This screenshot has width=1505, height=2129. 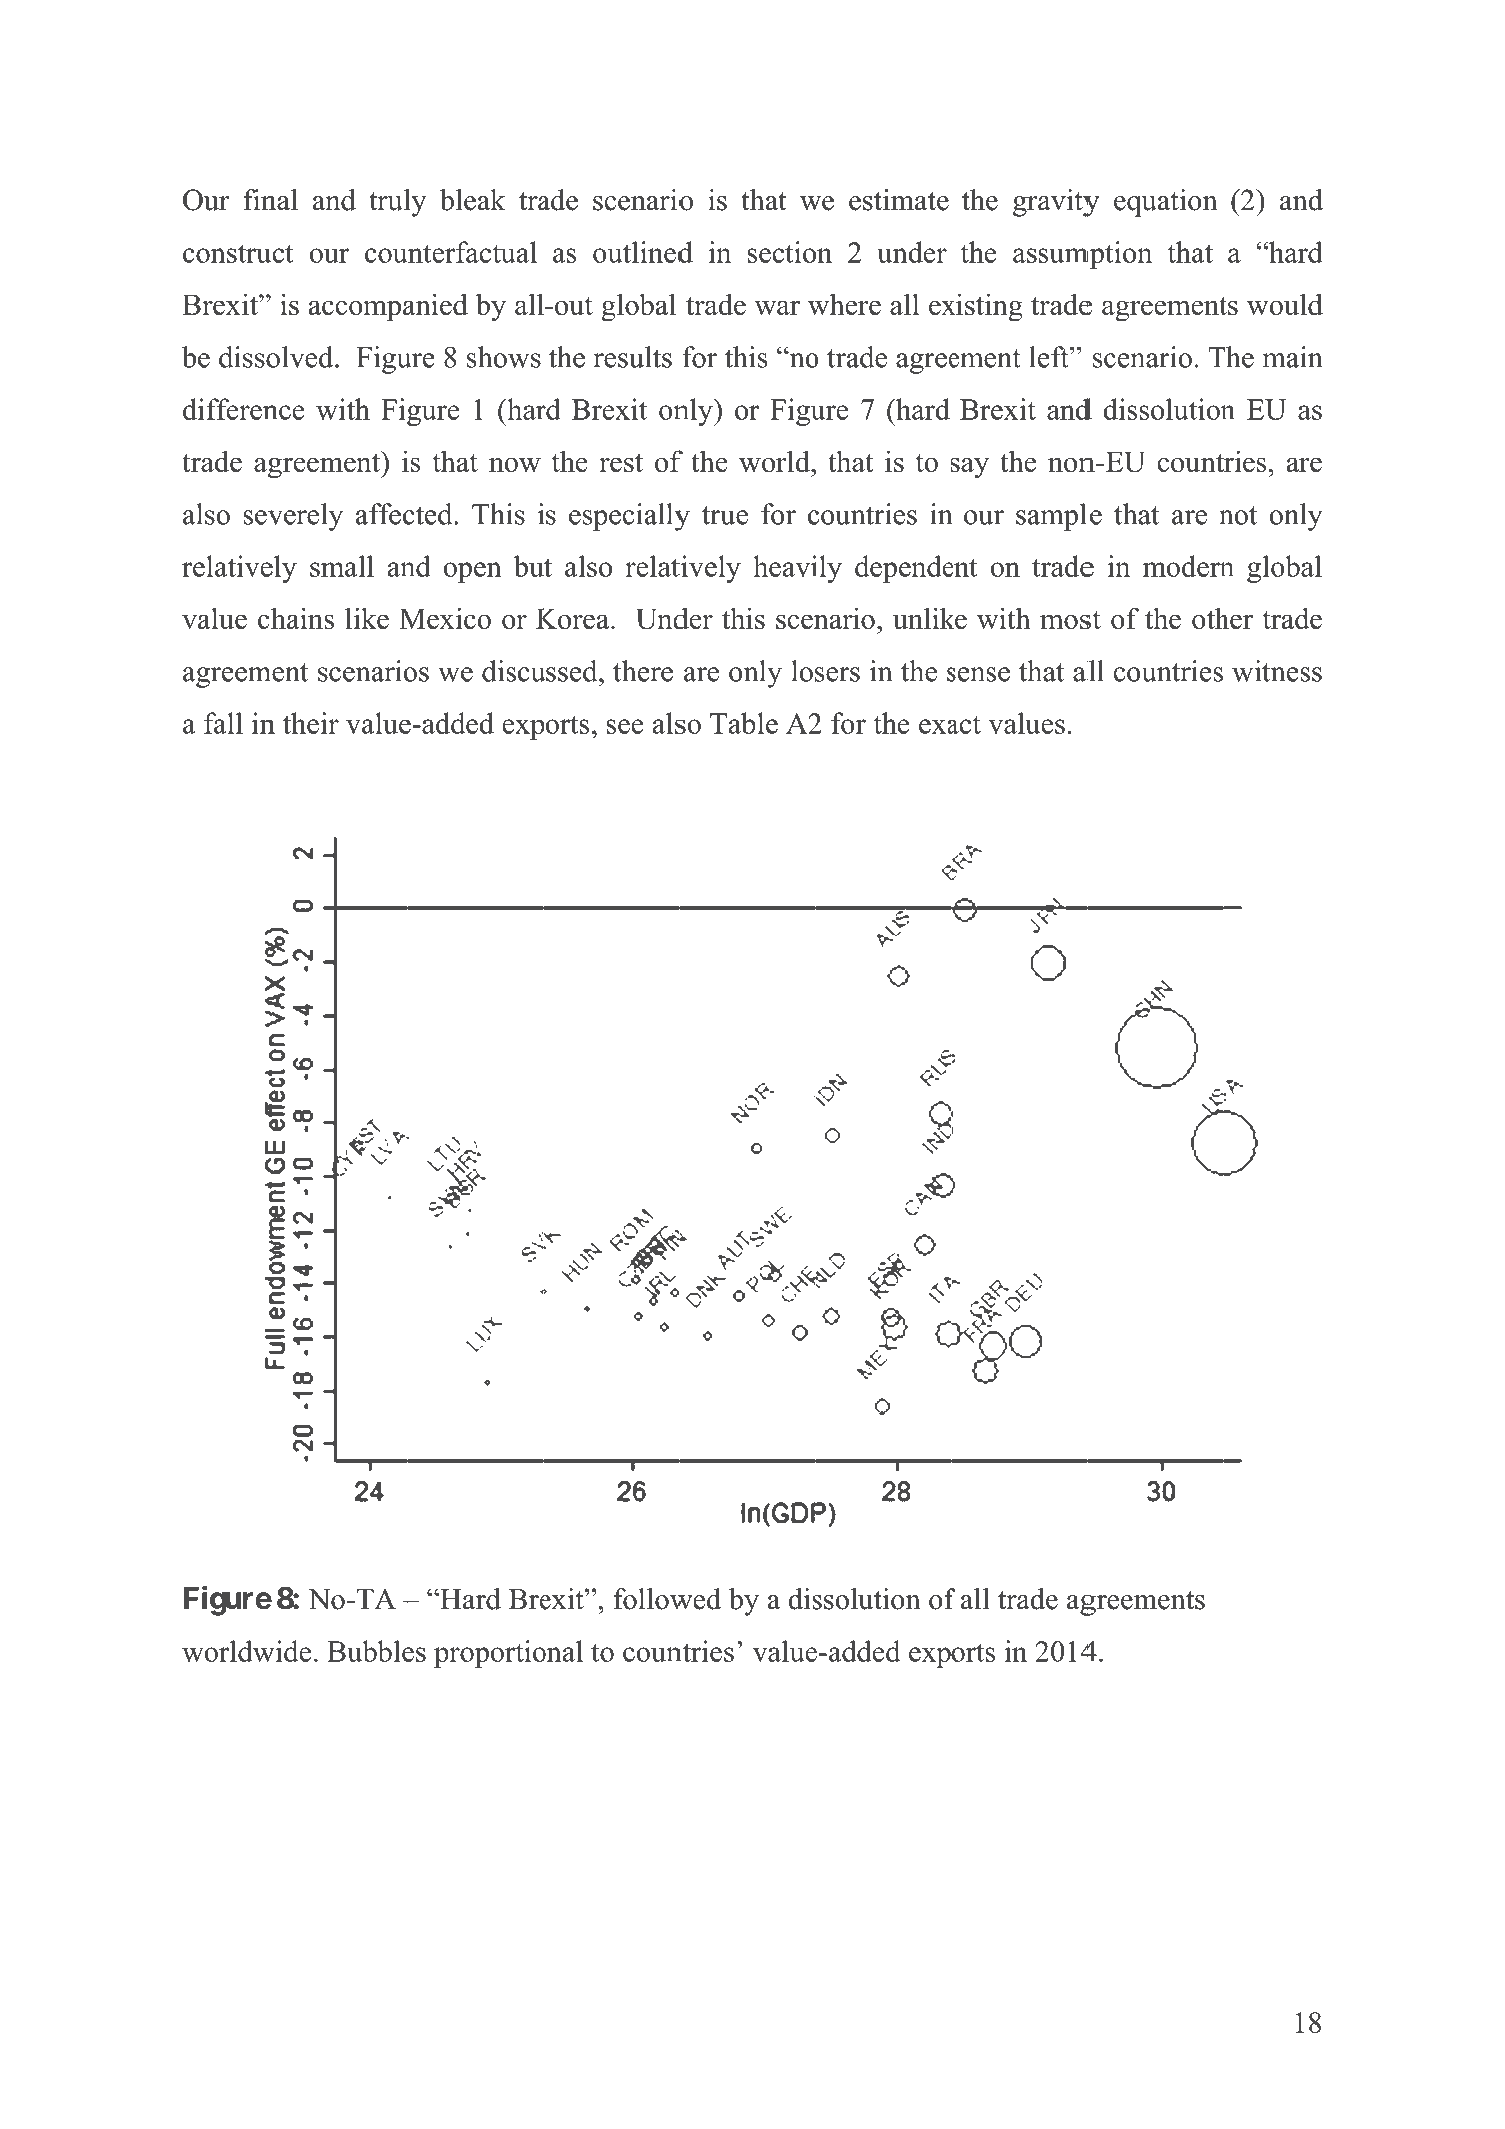 I want to click on true, so click(x=725, y=515).
